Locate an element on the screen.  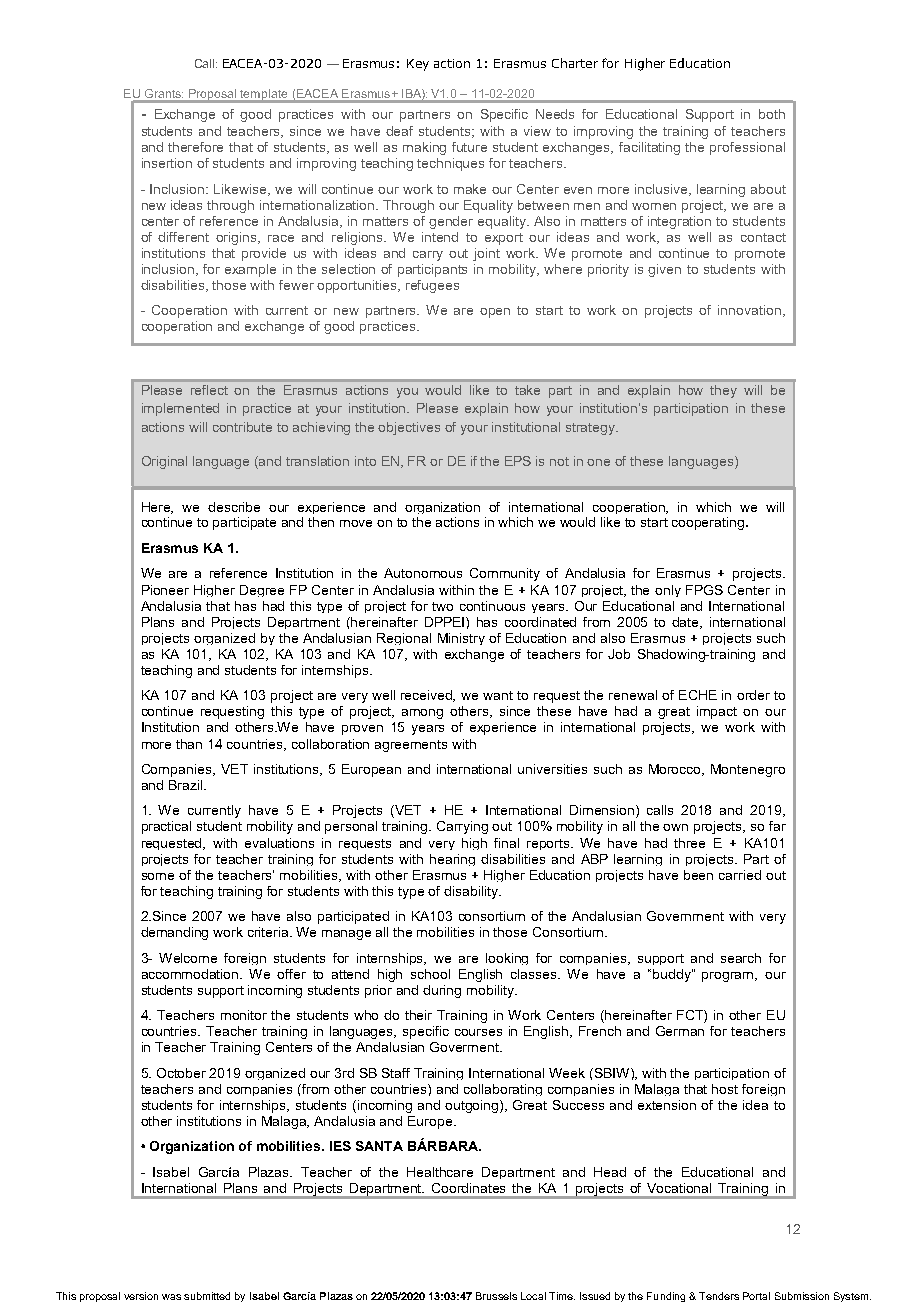
Brussels is located at coordinates (496, 1296).
